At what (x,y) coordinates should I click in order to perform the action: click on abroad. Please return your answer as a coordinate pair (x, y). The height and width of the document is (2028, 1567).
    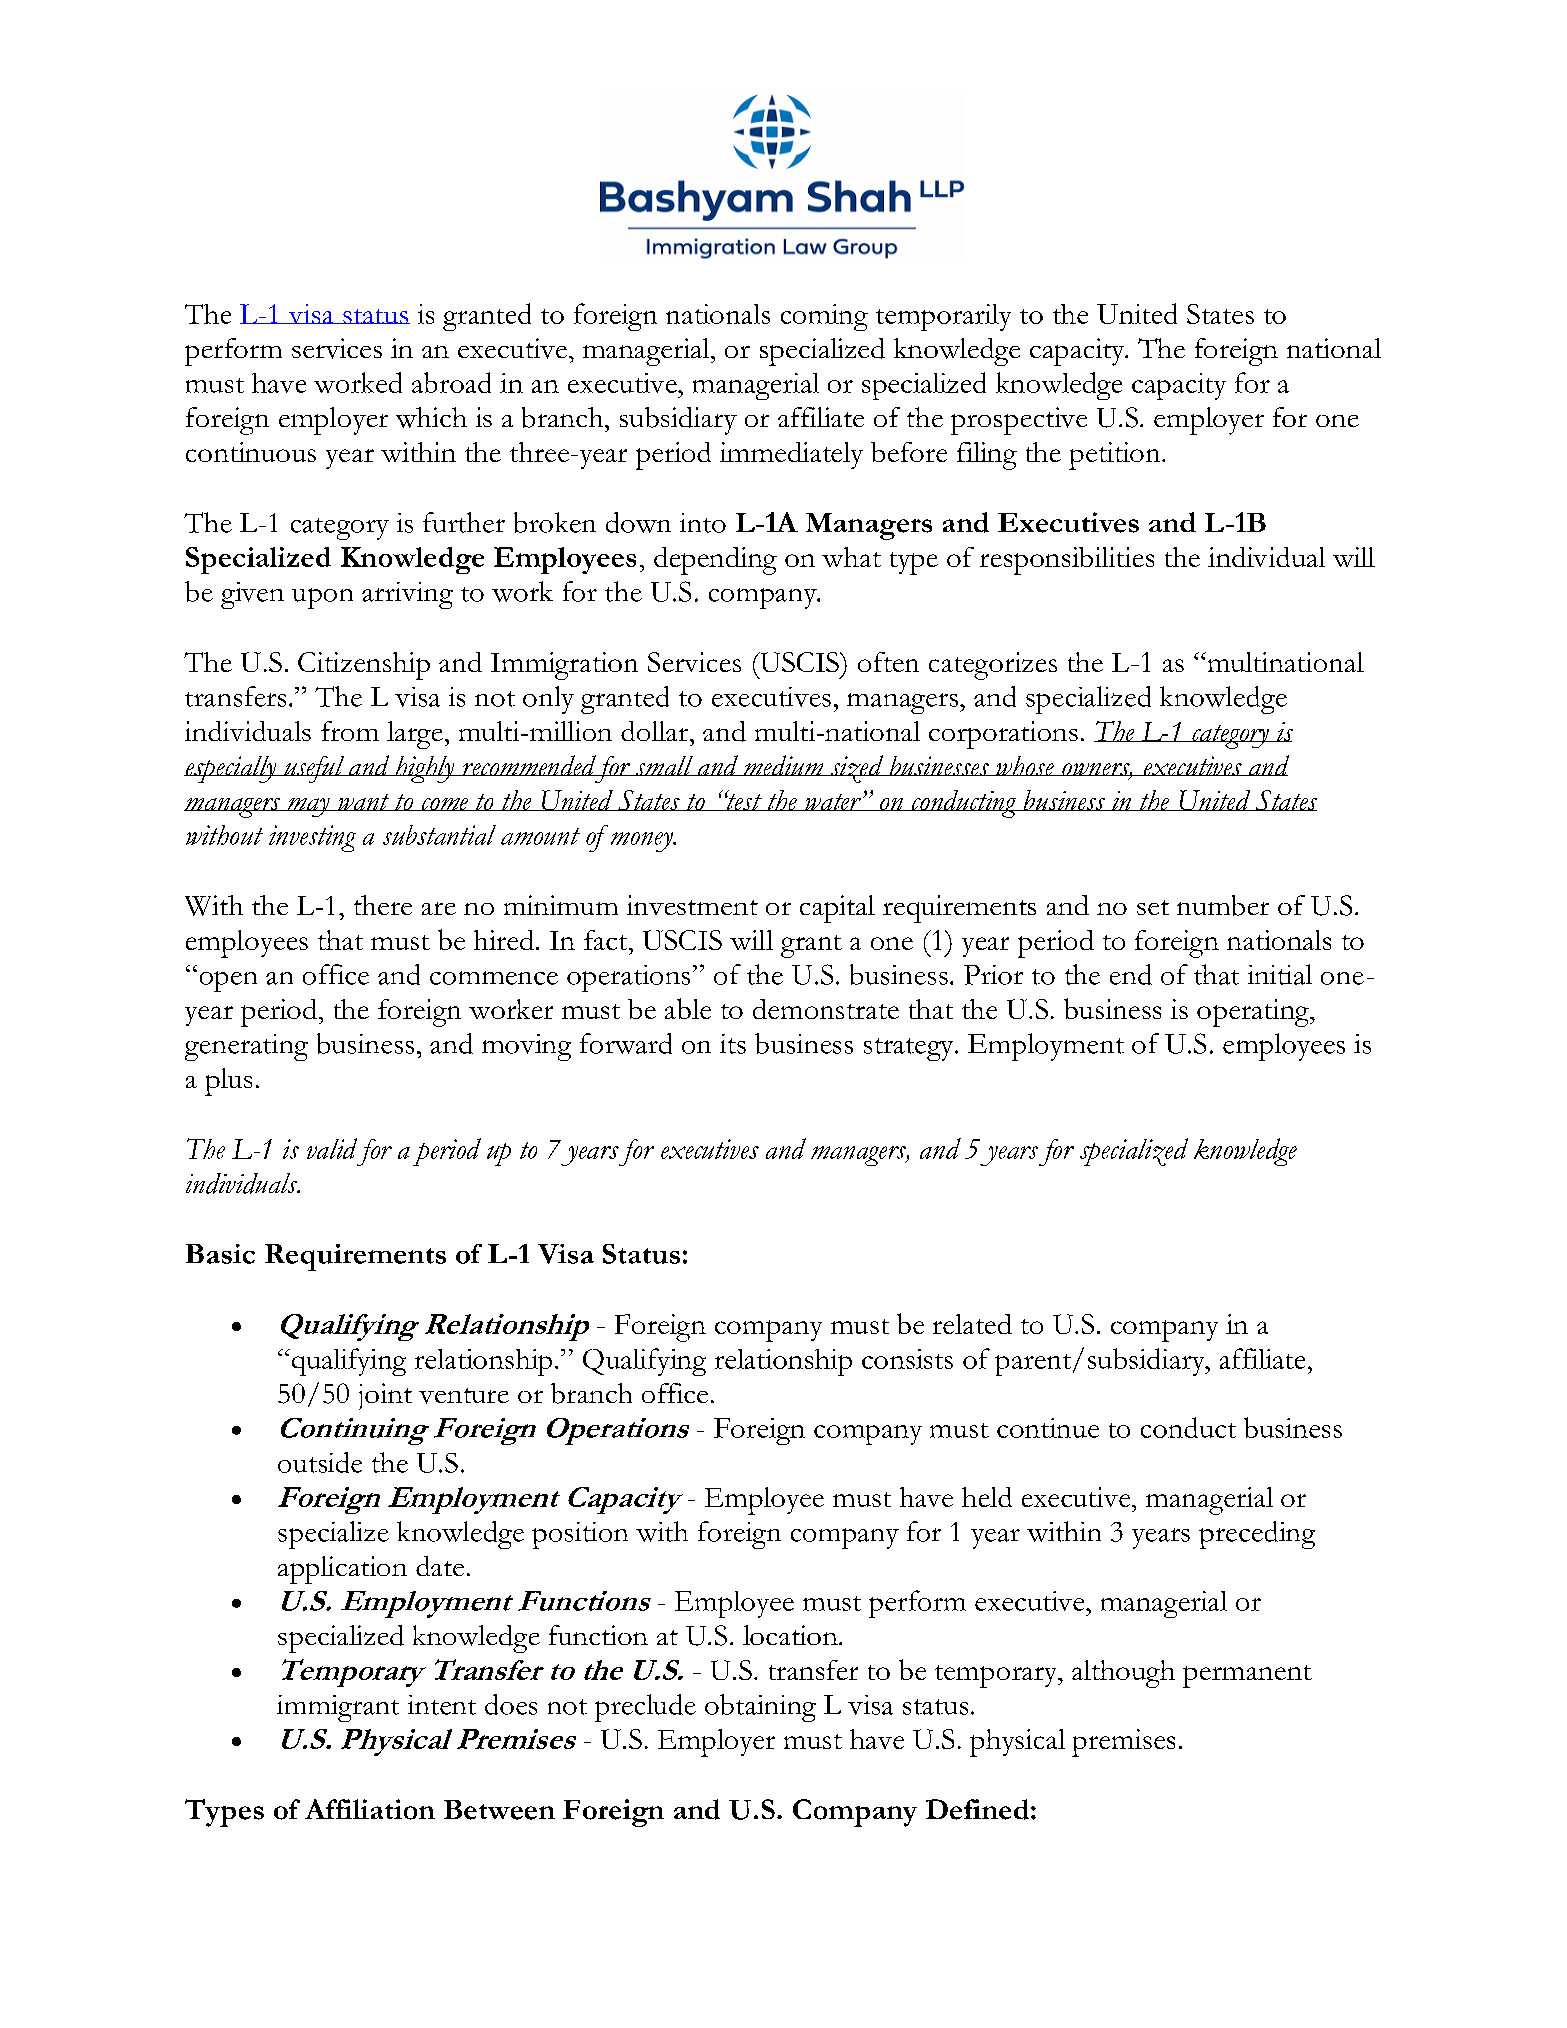
    Looking at the image, I should click on (451, 382).
